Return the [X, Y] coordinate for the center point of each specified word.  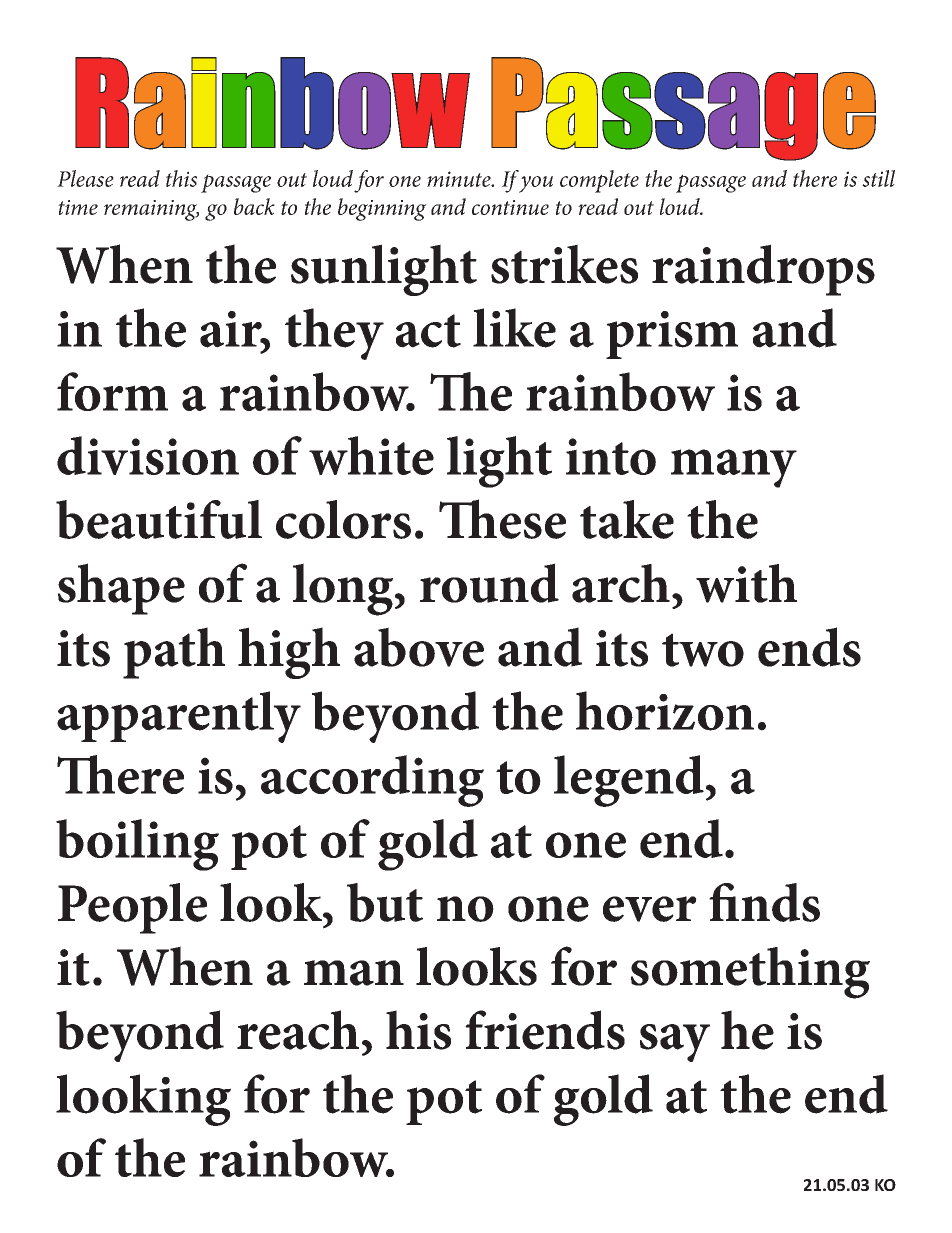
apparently [179, 717]
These [502, 519]
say [675, 1043]
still [878, 178]
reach [298, 1030]
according [372, 781]
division [148, 455]
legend [629, 781]
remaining [151, 210]
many [734, 468]
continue [510, 207]
